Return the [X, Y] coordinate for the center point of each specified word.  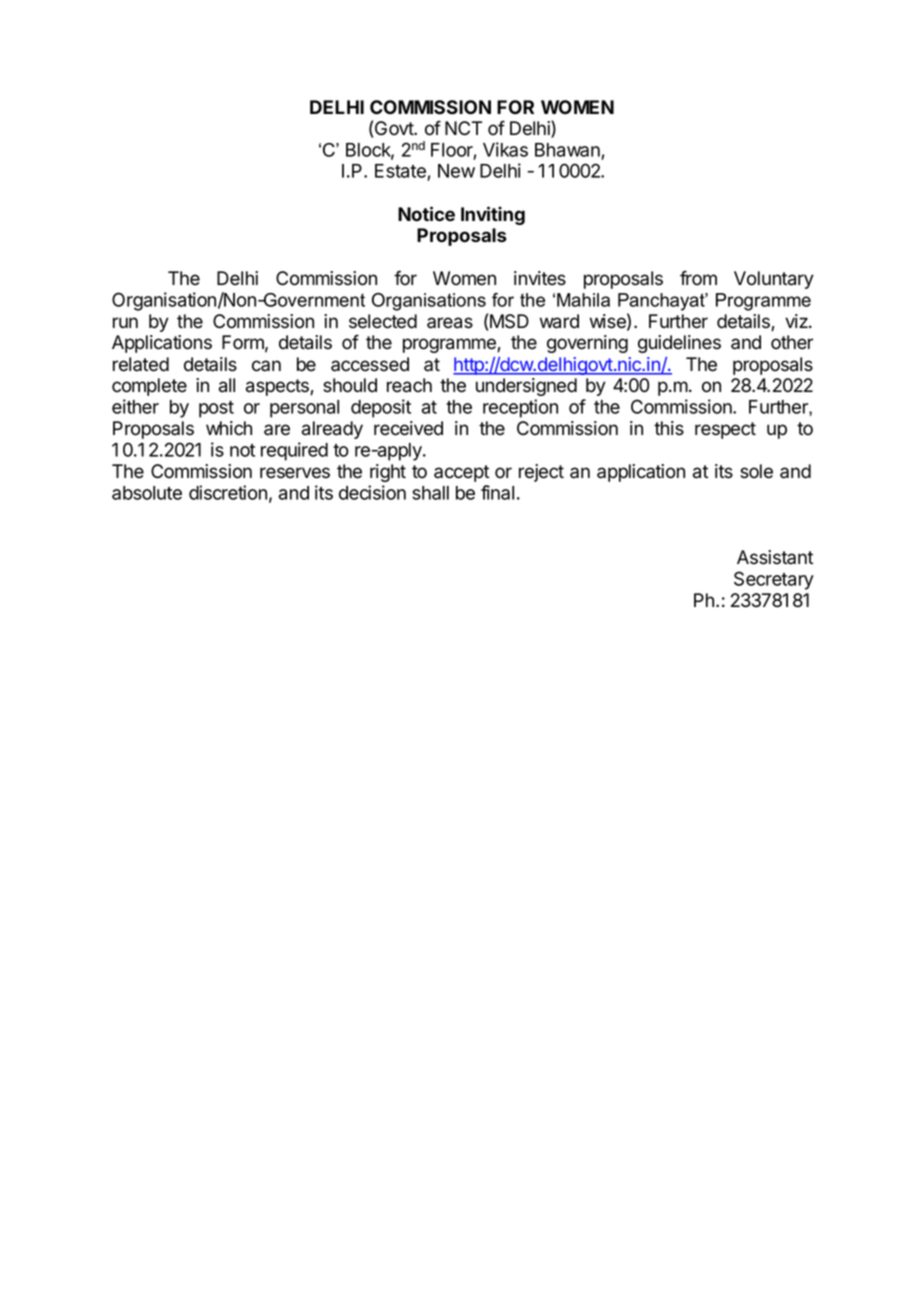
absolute [147, 493]
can [266, 366]
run [125, 322]
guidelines [679, 344]
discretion [228, 492]
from [698, 278]
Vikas [505, 149]
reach [409, 385]
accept [461, 473]
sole [756, 471]
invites [540, 278]
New [456, 171]
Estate [401, 172]
